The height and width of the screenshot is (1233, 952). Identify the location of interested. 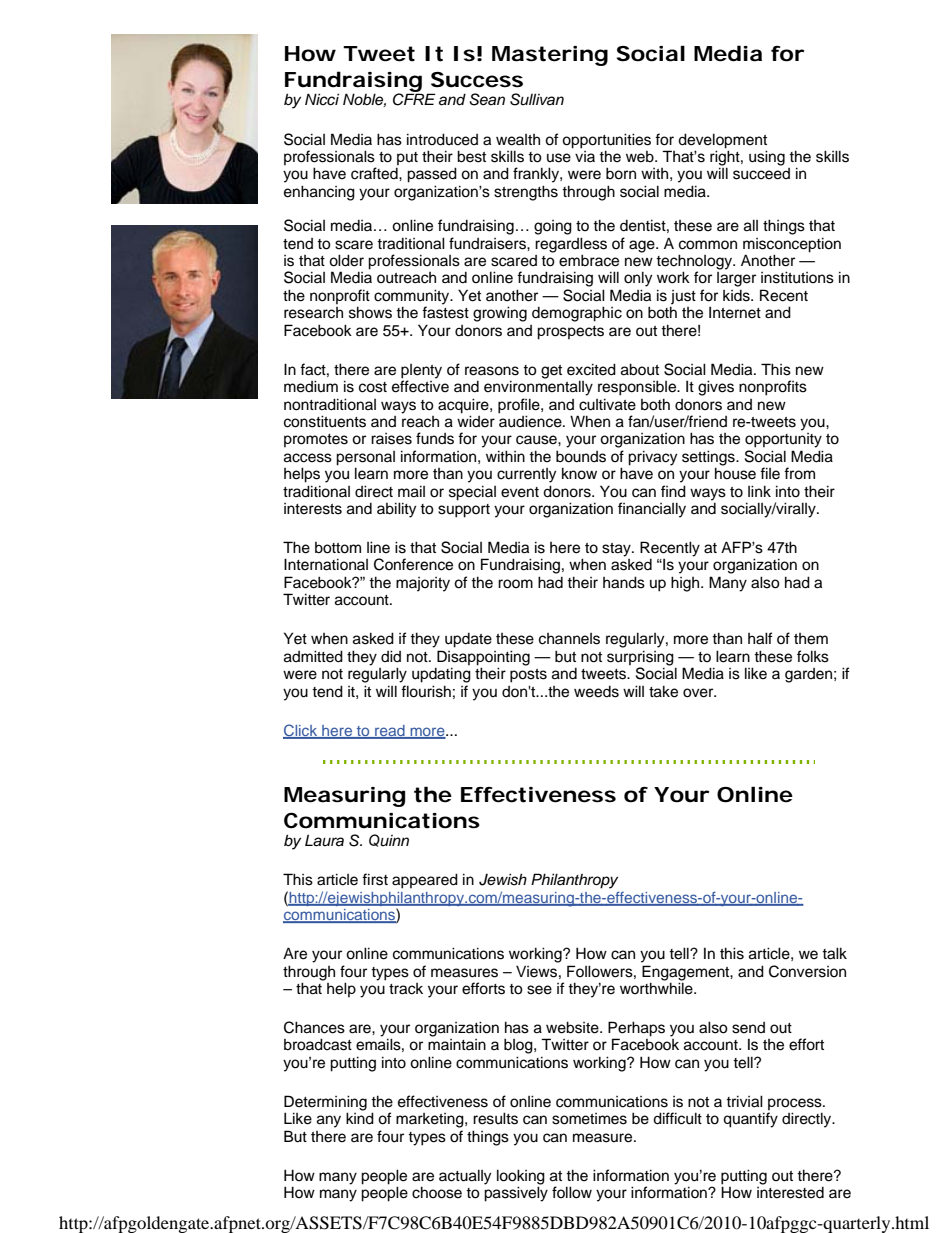
(790, 1193).
